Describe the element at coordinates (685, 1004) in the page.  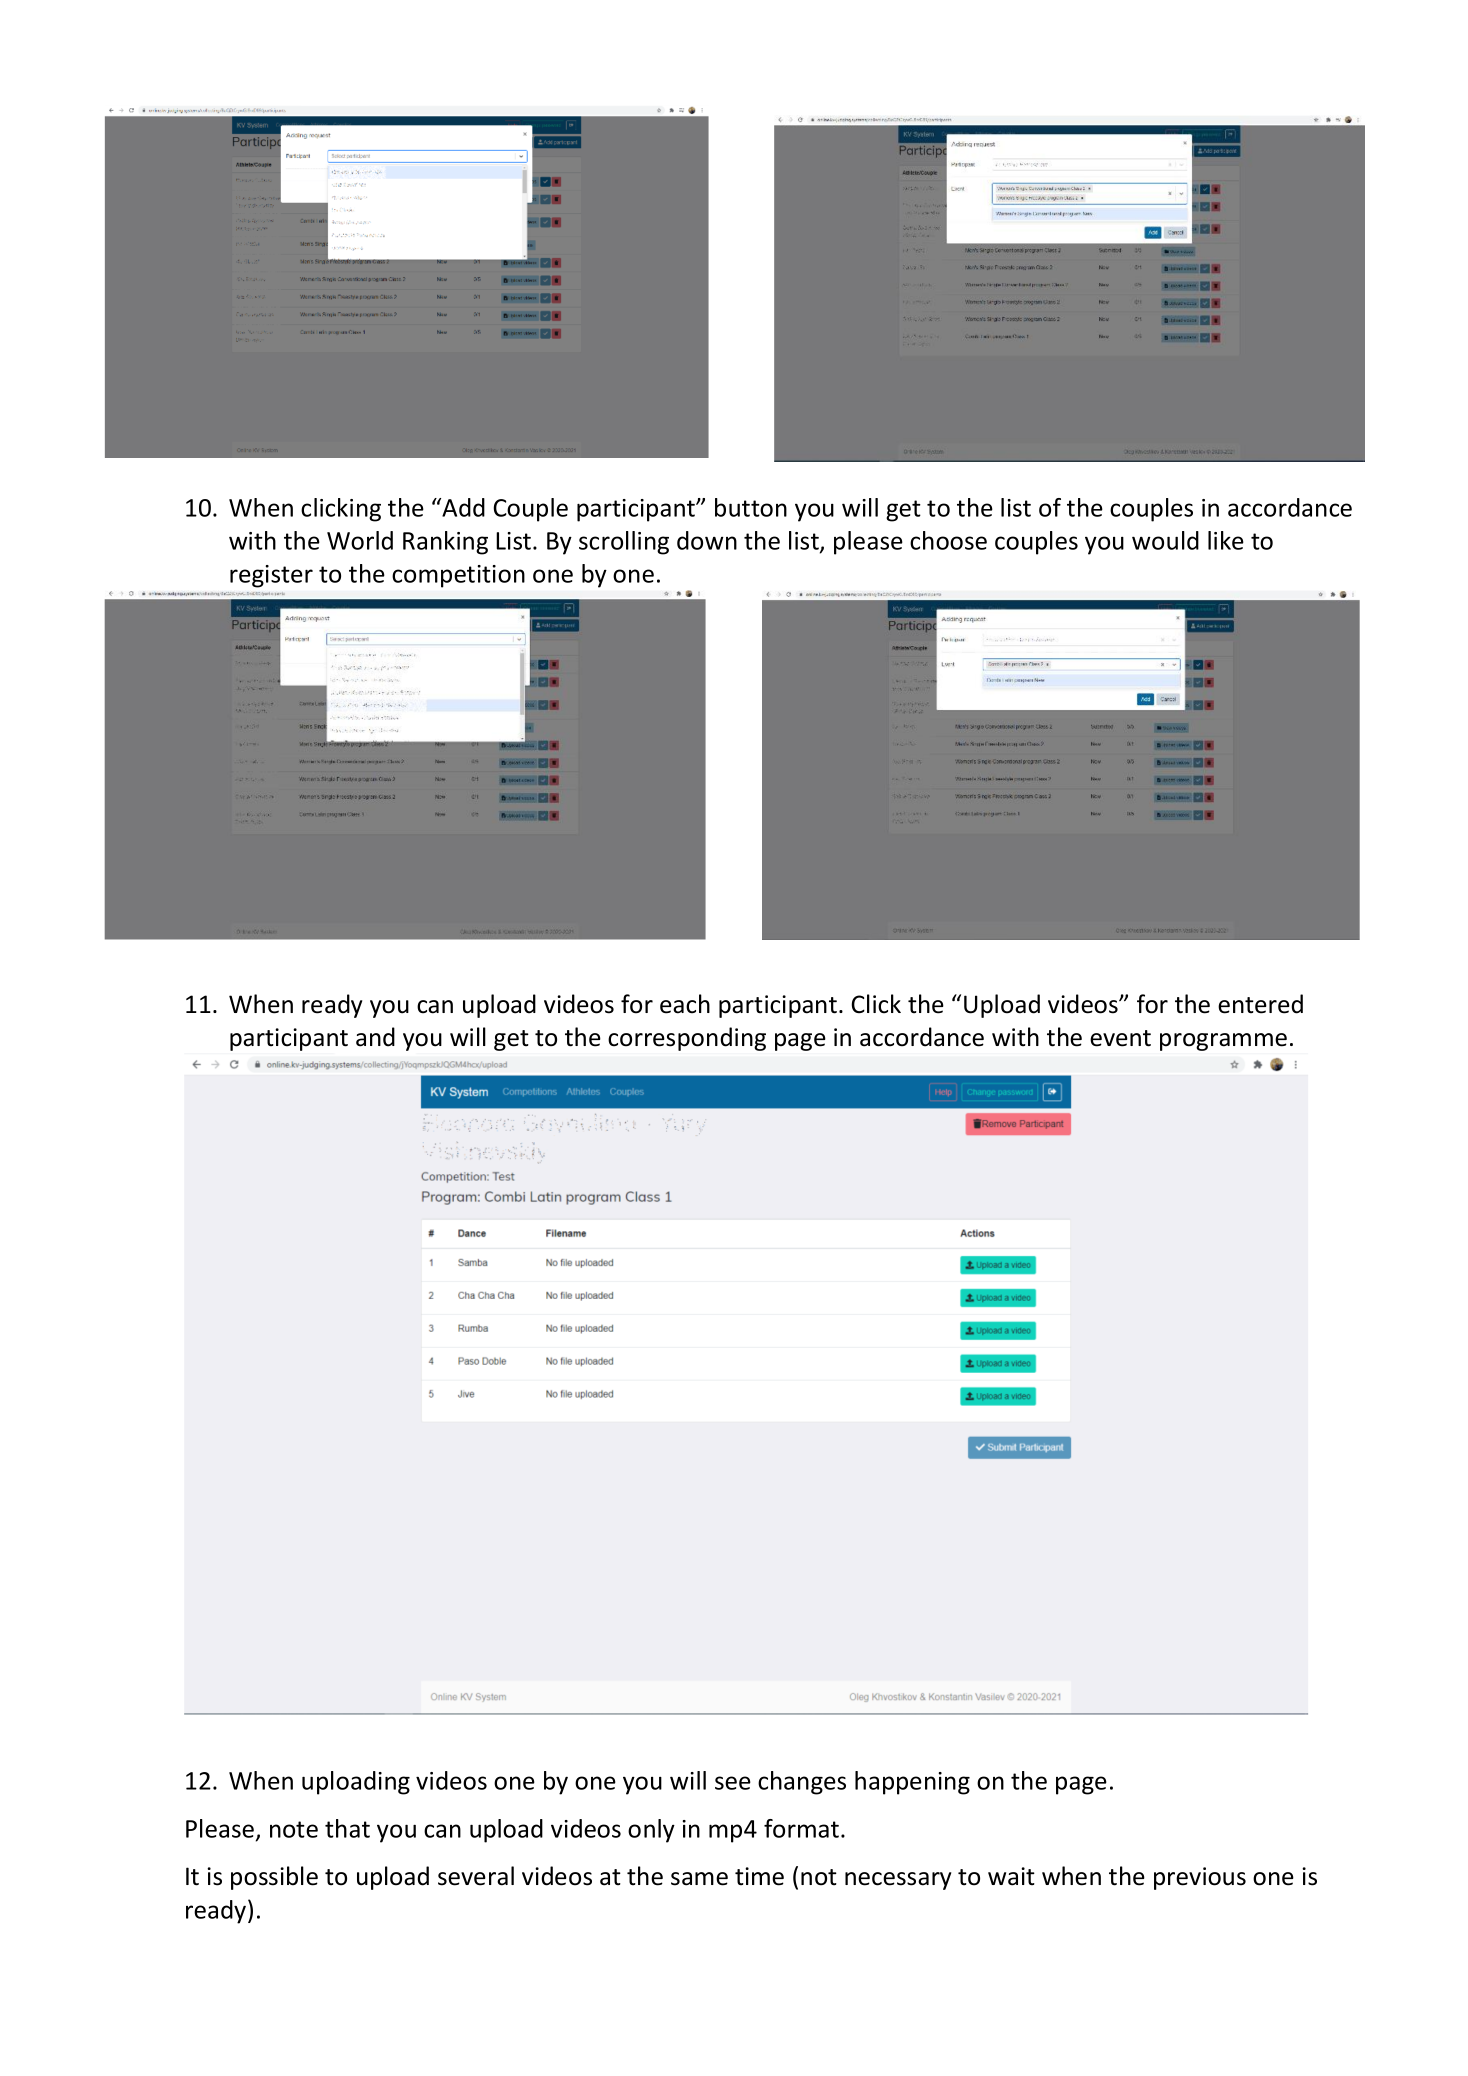
I see `each` at that location.
